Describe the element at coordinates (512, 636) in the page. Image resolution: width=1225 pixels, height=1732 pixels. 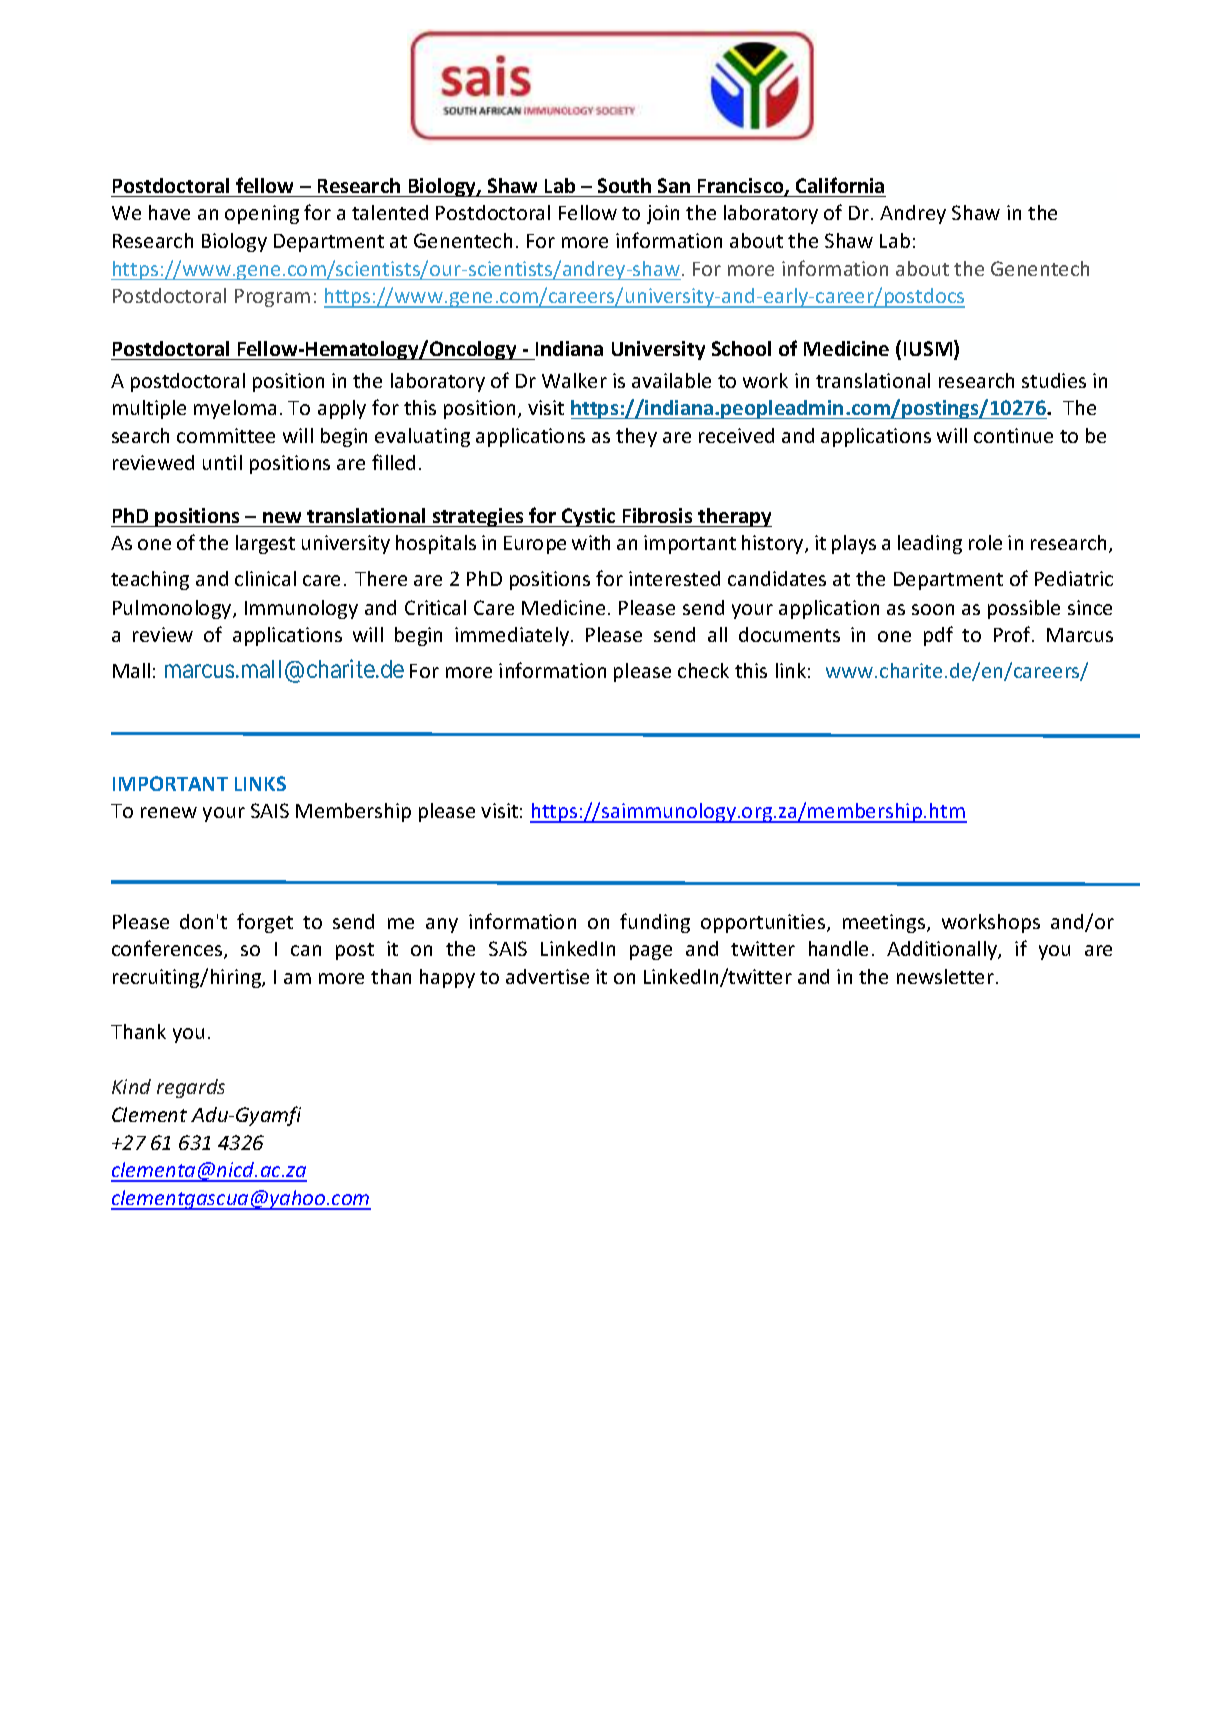
I see `immediately` at that location.
